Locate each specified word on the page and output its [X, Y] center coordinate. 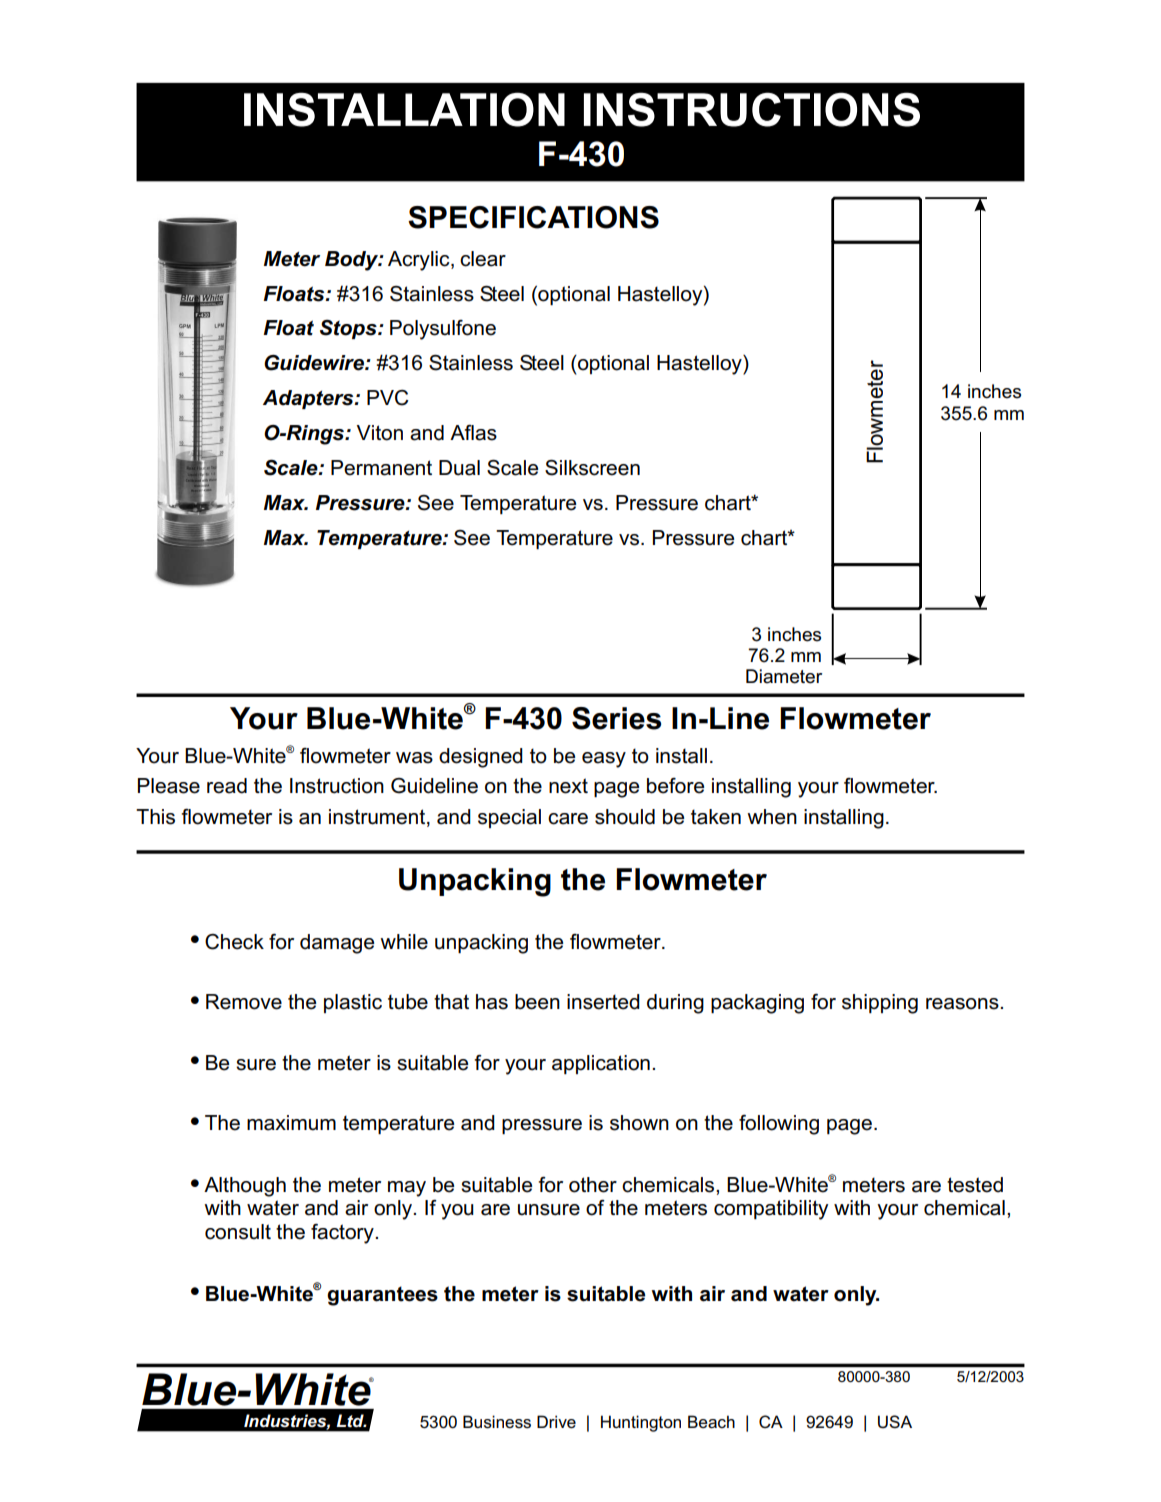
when [772, 817]
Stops [349, 329]
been [537, 1002]
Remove [244, 1002]
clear [483, 259]
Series [616, 718]
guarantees [382, 1296]
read [227, 786]
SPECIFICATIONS [533, 217]
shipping [880, 1004]
